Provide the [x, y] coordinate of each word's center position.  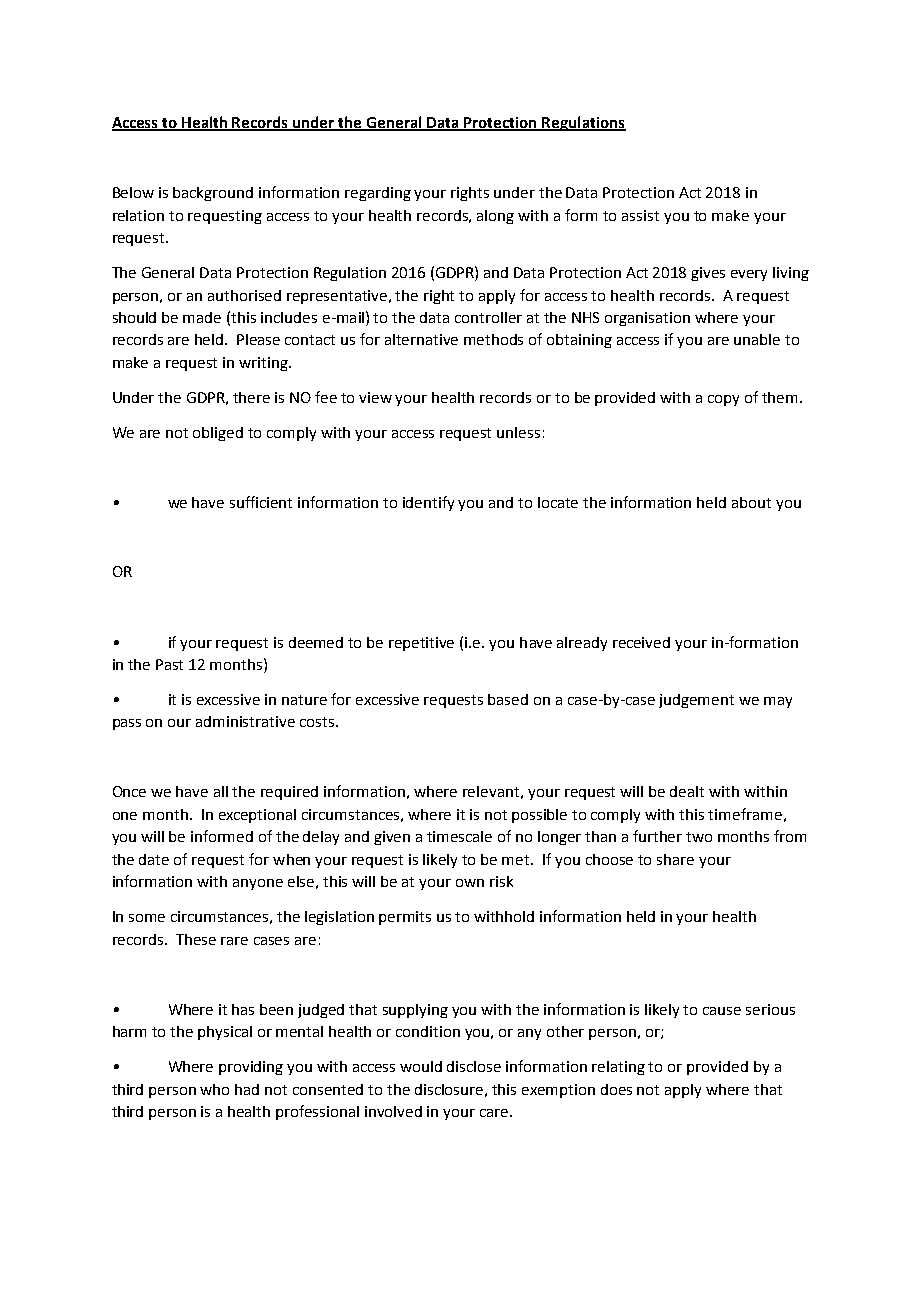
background [213, 194]
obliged [218, 434]
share [675, 859]
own [470, 883]
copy [723, 400]
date [154, 859]
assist [640, 215]
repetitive [421, 644]
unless [518, 432]
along [495, 217]
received [641, 642]
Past [169, 664]
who [214, 1089]
